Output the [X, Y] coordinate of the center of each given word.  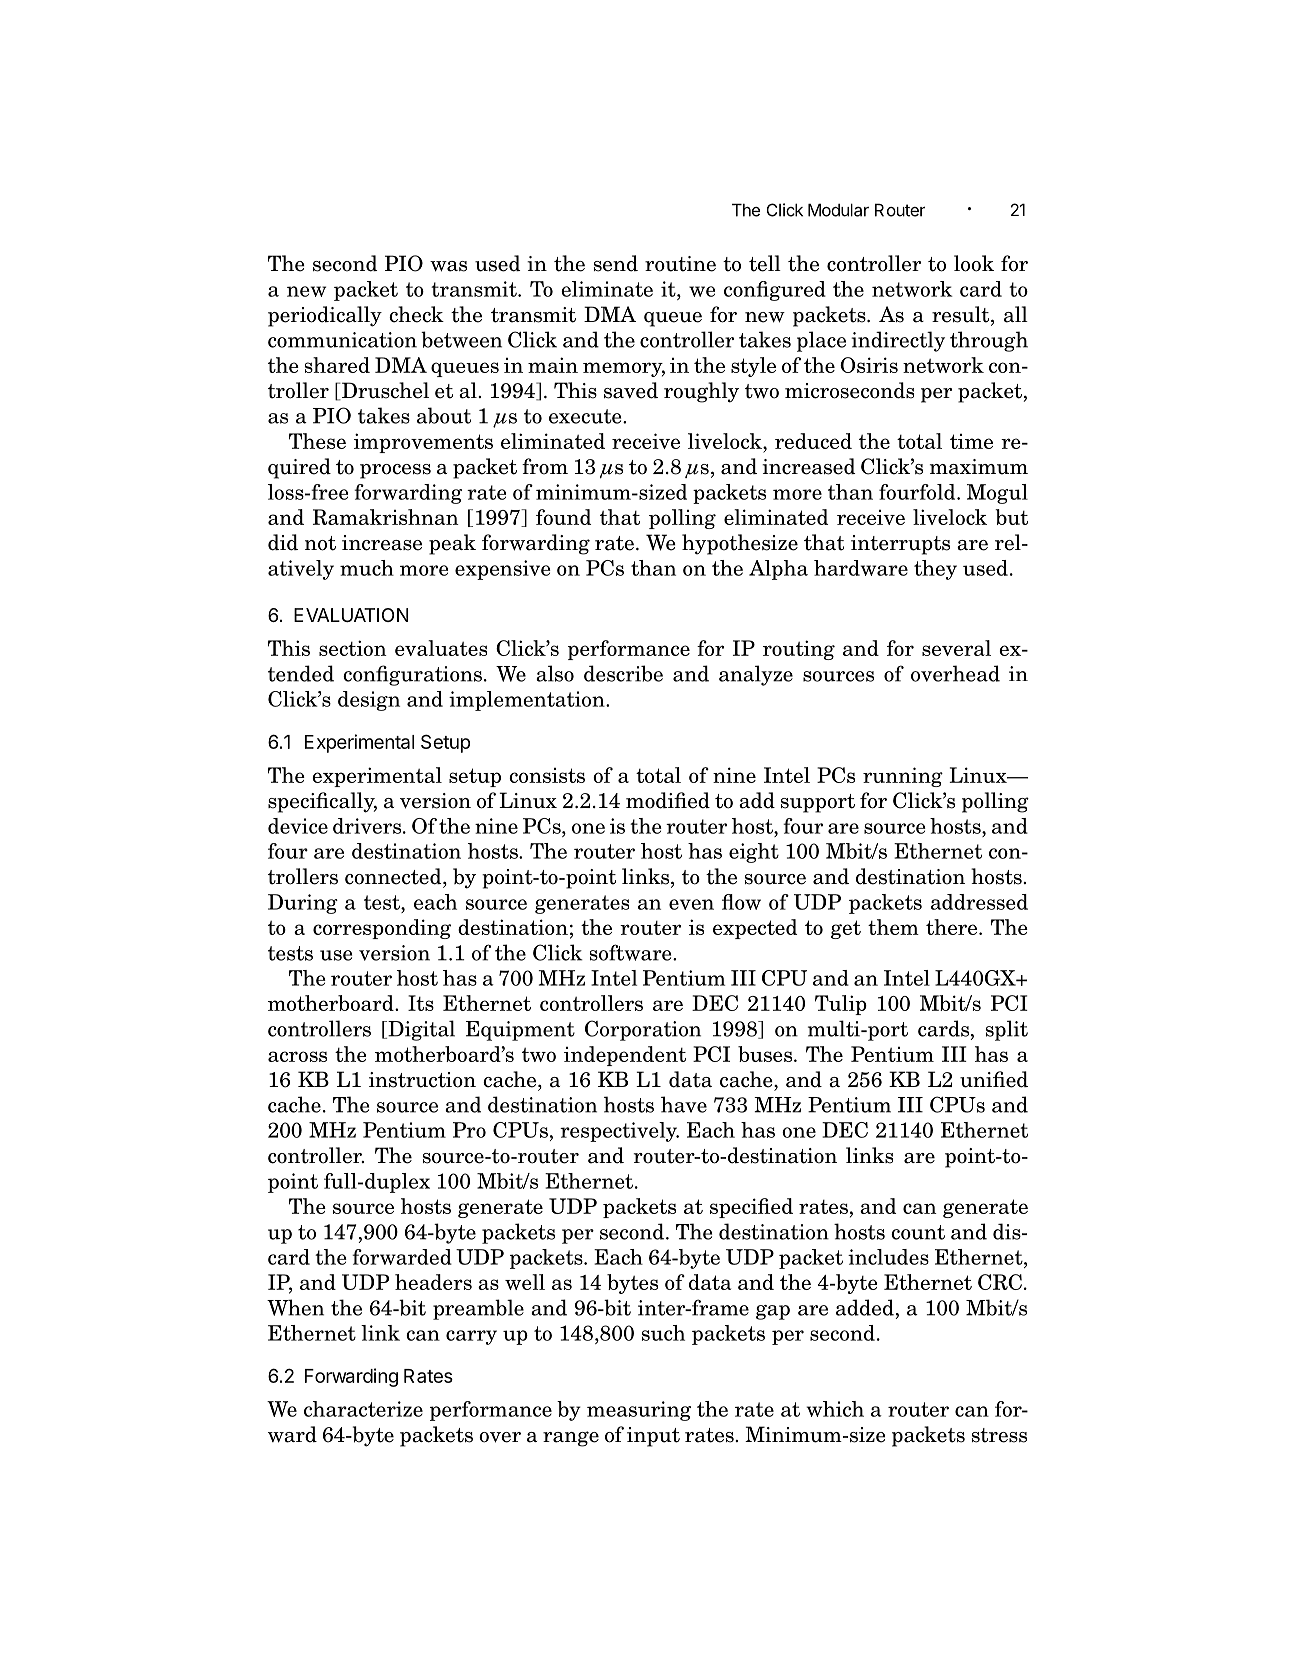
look [974, 263]
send [616, 263]
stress [999, 1435]
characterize [363, 1409]
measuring [639, 1411]
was [448, 266]
